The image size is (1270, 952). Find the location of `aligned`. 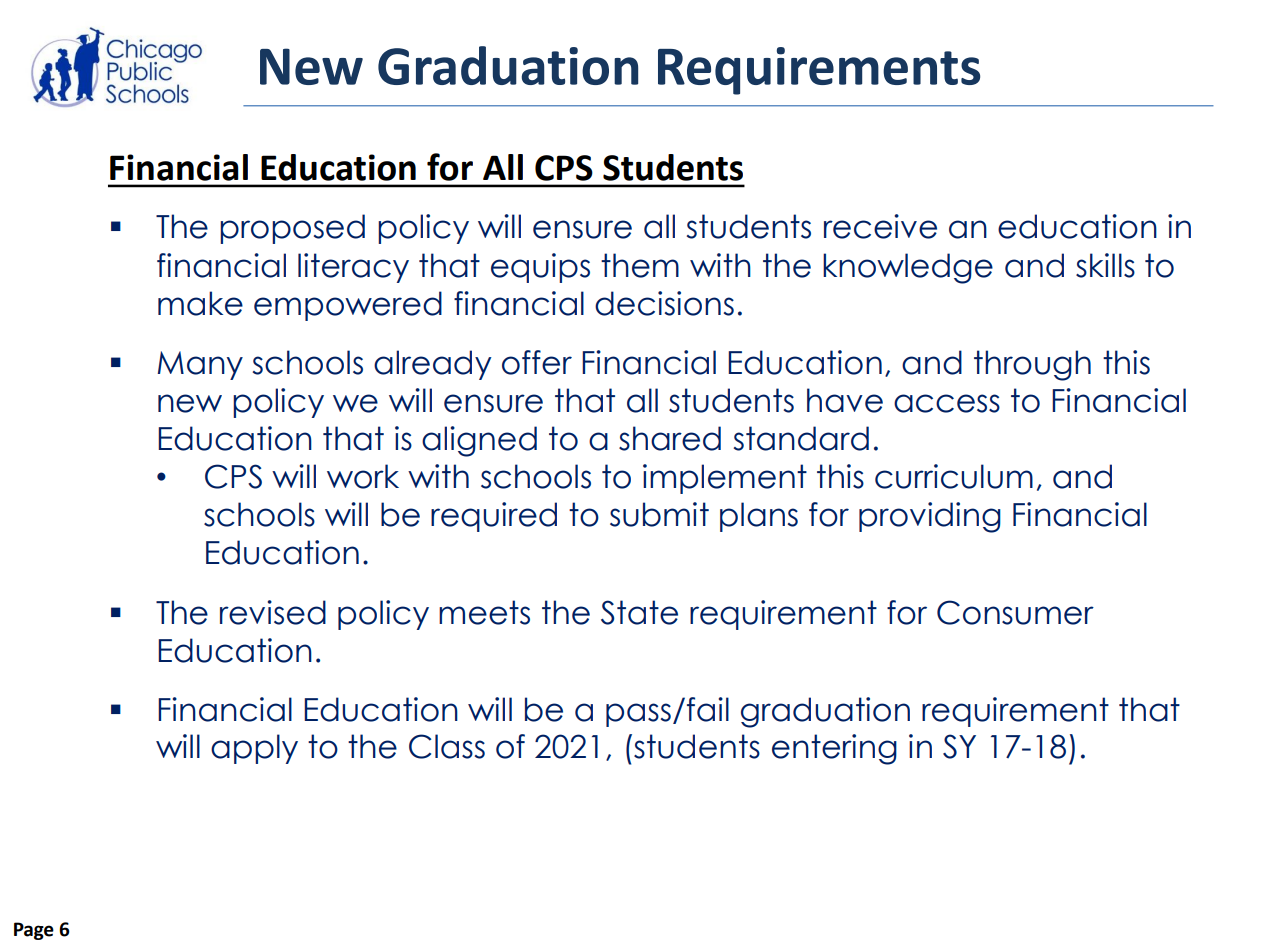

aligned is located at coordinates (479, 441).
